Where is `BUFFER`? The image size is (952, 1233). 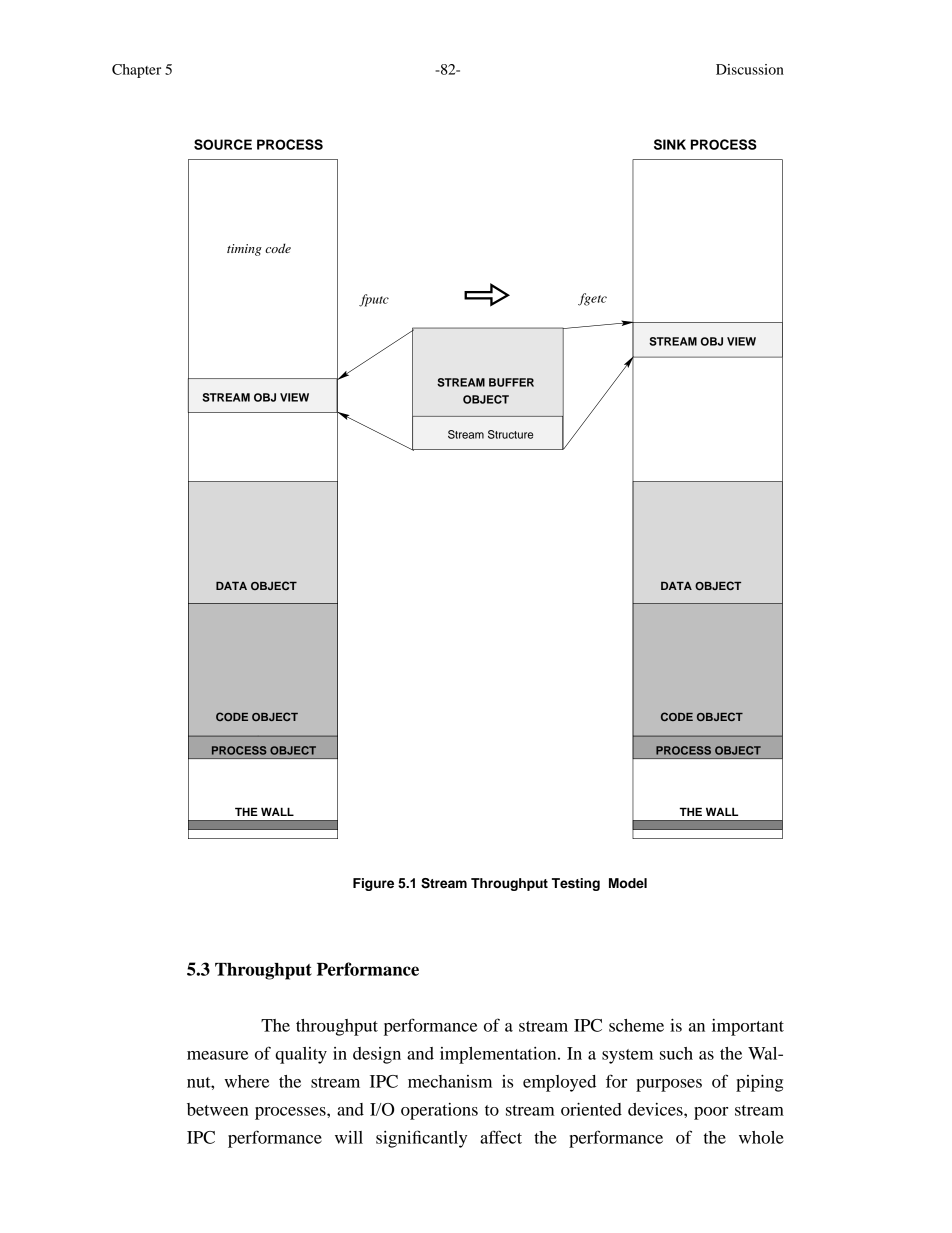
BUFFER is located at coordinates (511, 382).
